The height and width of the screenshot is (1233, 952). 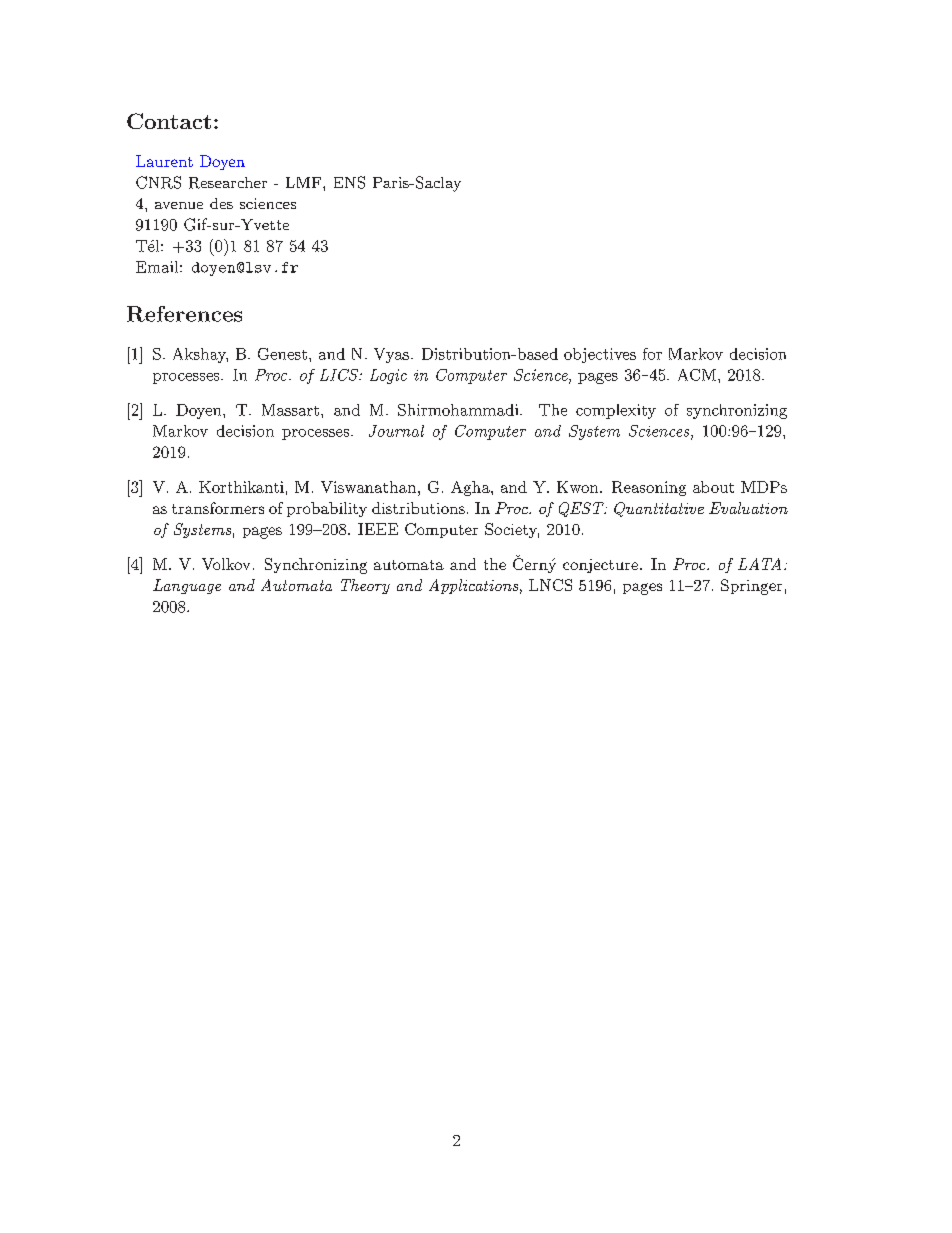 What do you see at coordinates (169, 121) in the screenshot?
I see `Contact` at bounding box center [169, 121].
